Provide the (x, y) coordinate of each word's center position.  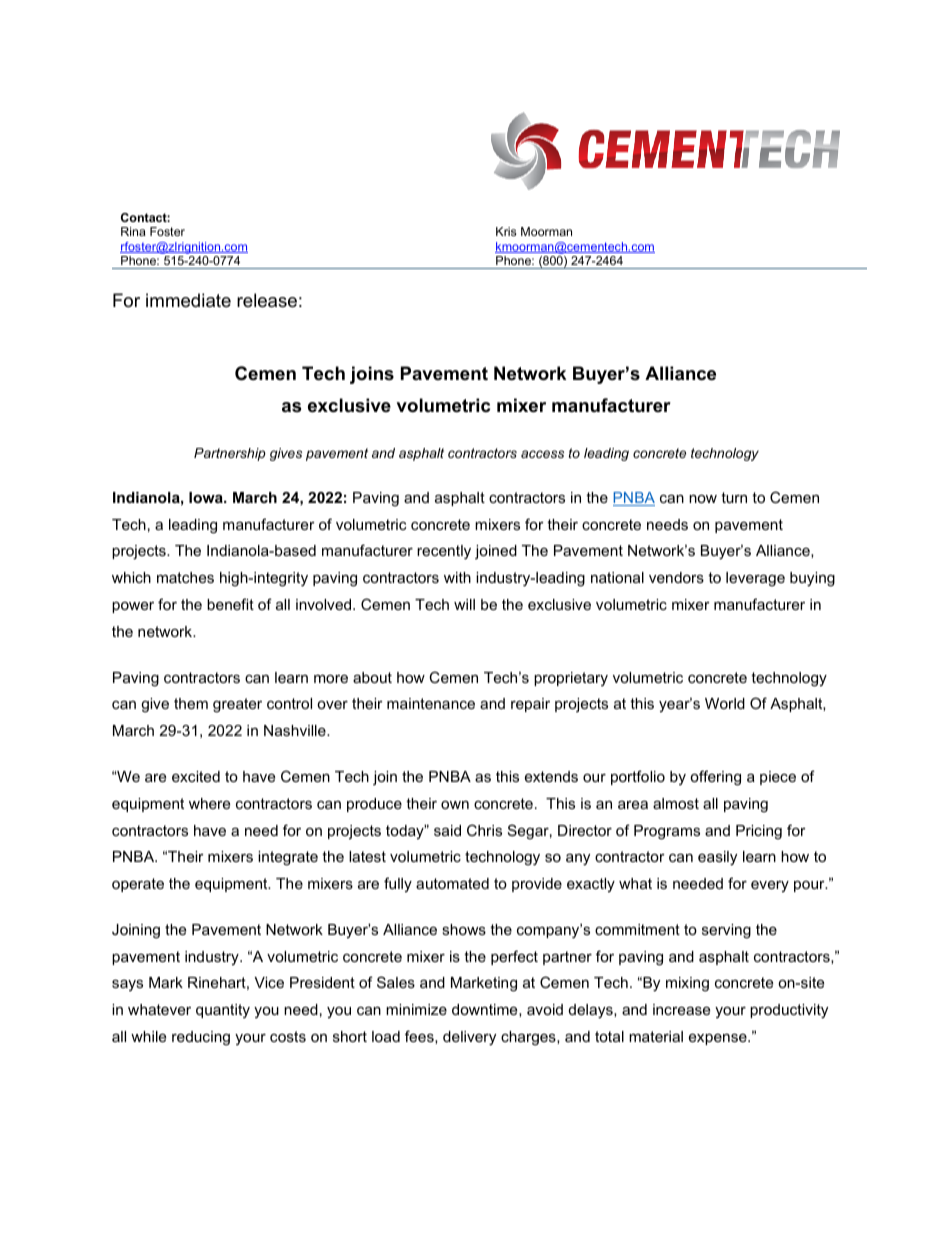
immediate (188, 300)
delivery (469, 1038)
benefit (230, 604)
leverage (755, 579)
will (464, 604)
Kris (506, 231)
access (542, 454)
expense (719, 1039)
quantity (223, 1011)
